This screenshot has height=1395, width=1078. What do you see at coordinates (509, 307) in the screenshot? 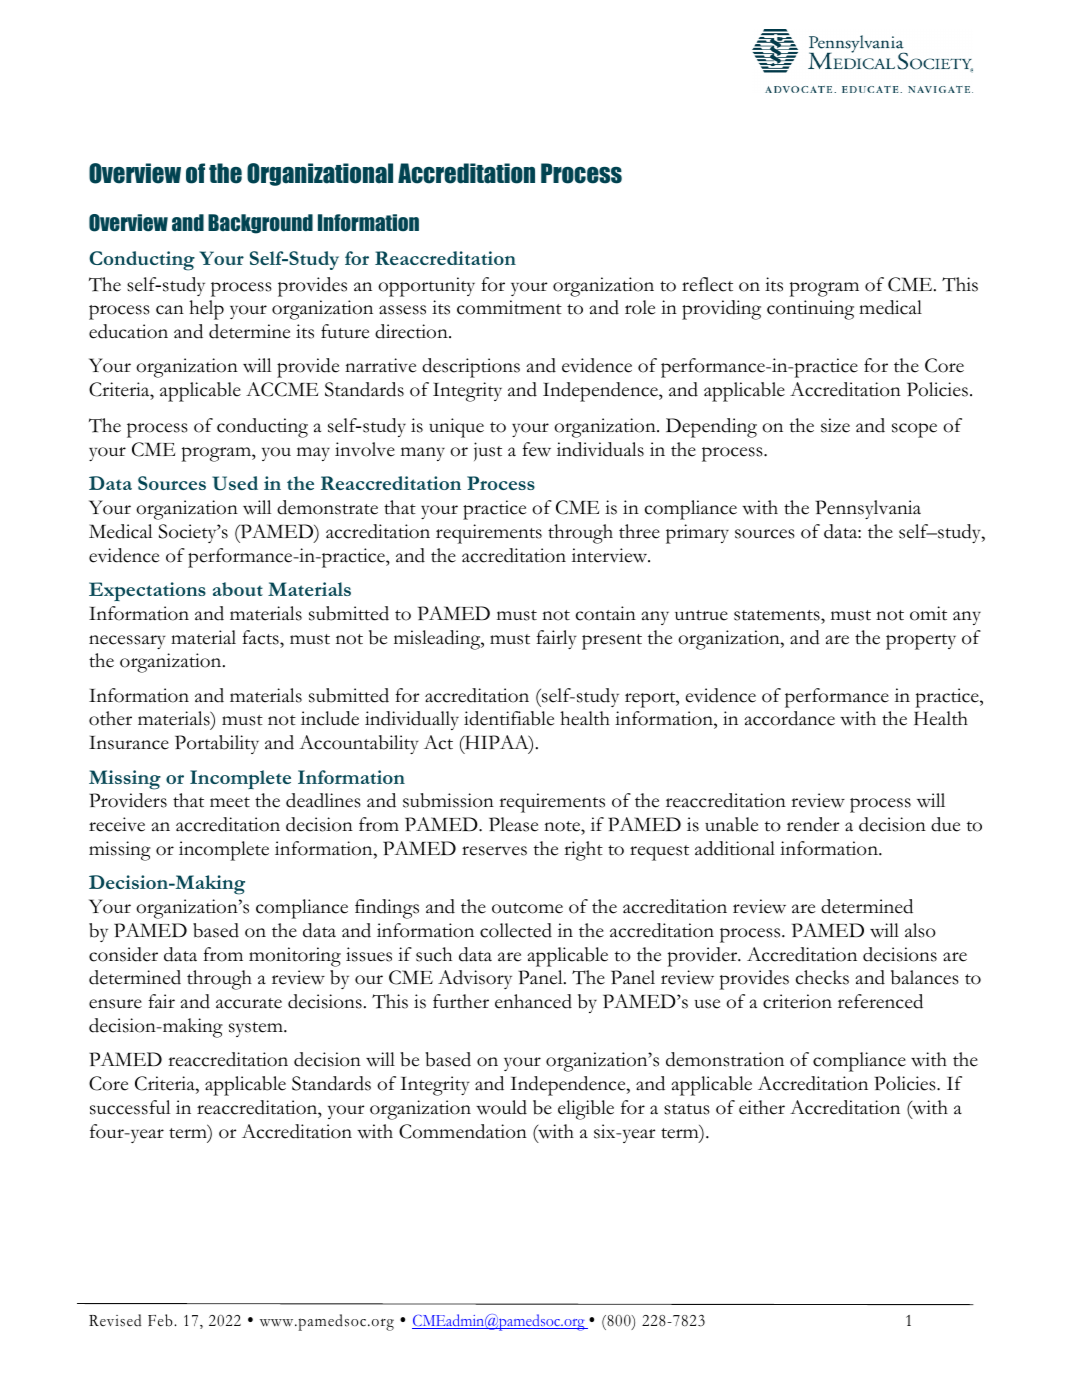
I see `commitment` at bounding box center [509, 307].
